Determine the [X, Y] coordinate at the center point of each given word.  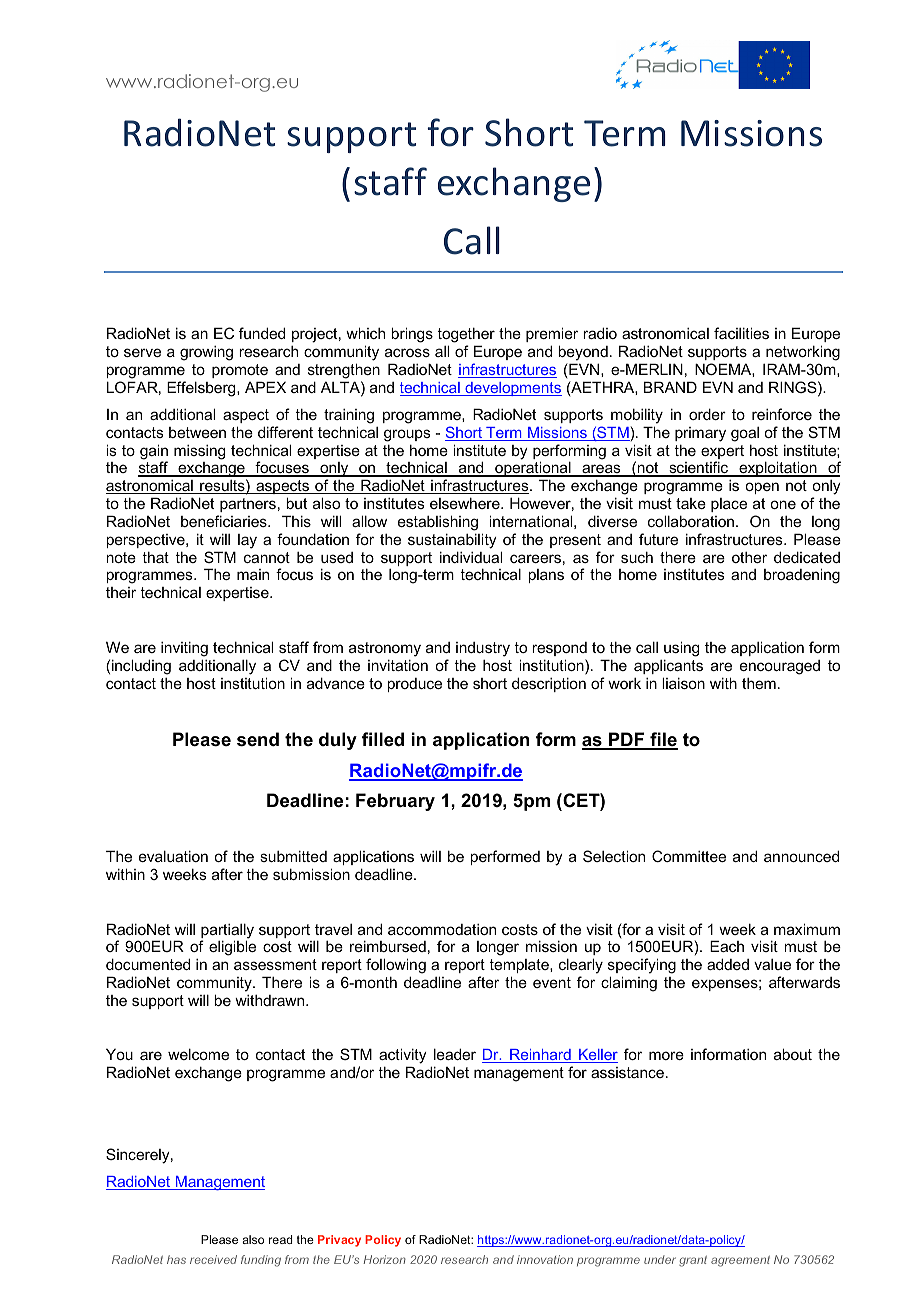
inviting [184, 649]
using [681, 649]
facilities [741, 333]
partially [227, 932]
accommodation [442, 929]
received [213, 1259]
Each [727, 946]
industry [483, 649]
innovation [545, 1259]
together [466, 335]
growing [206, 353]
